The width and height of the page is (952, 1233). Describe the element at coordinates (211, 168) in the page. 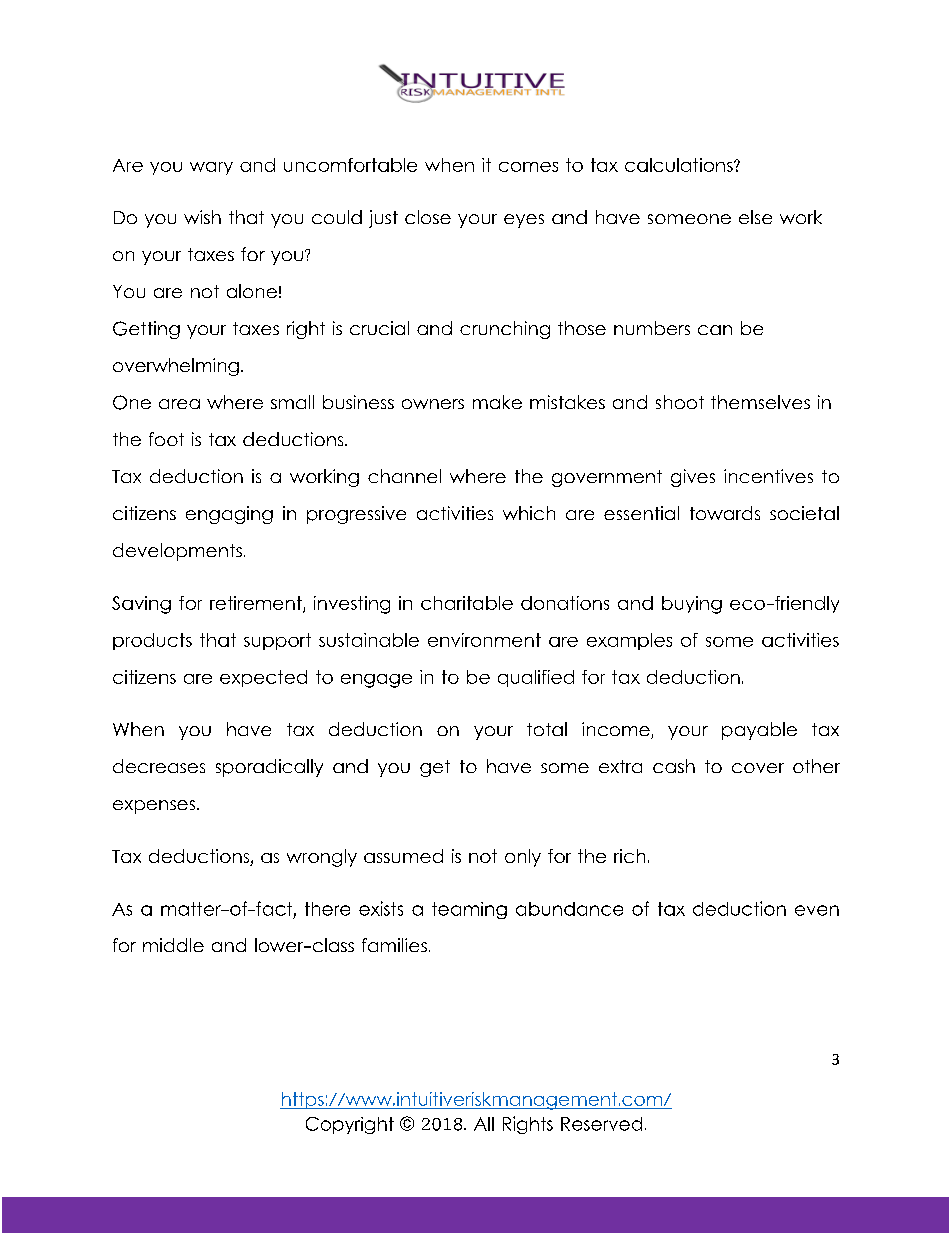

I see `wary` at that location.
